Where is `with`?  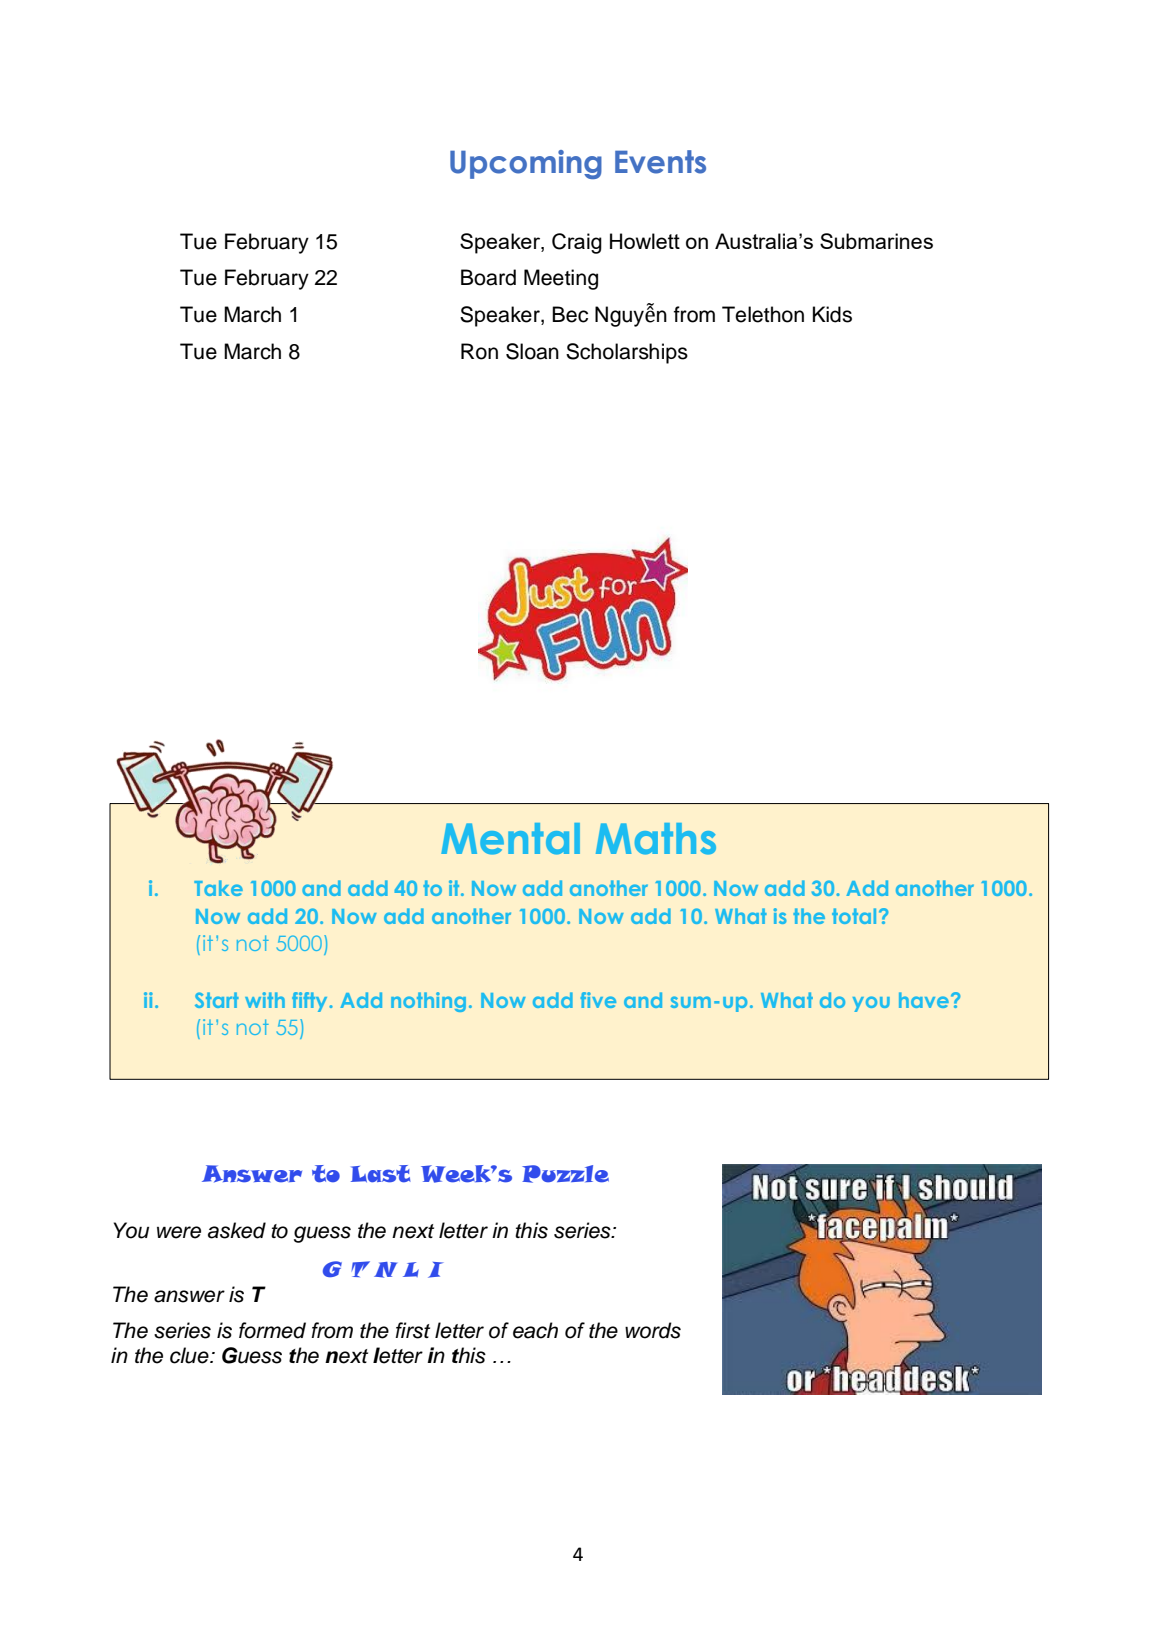 with is located at coordinates (265, 1000).
